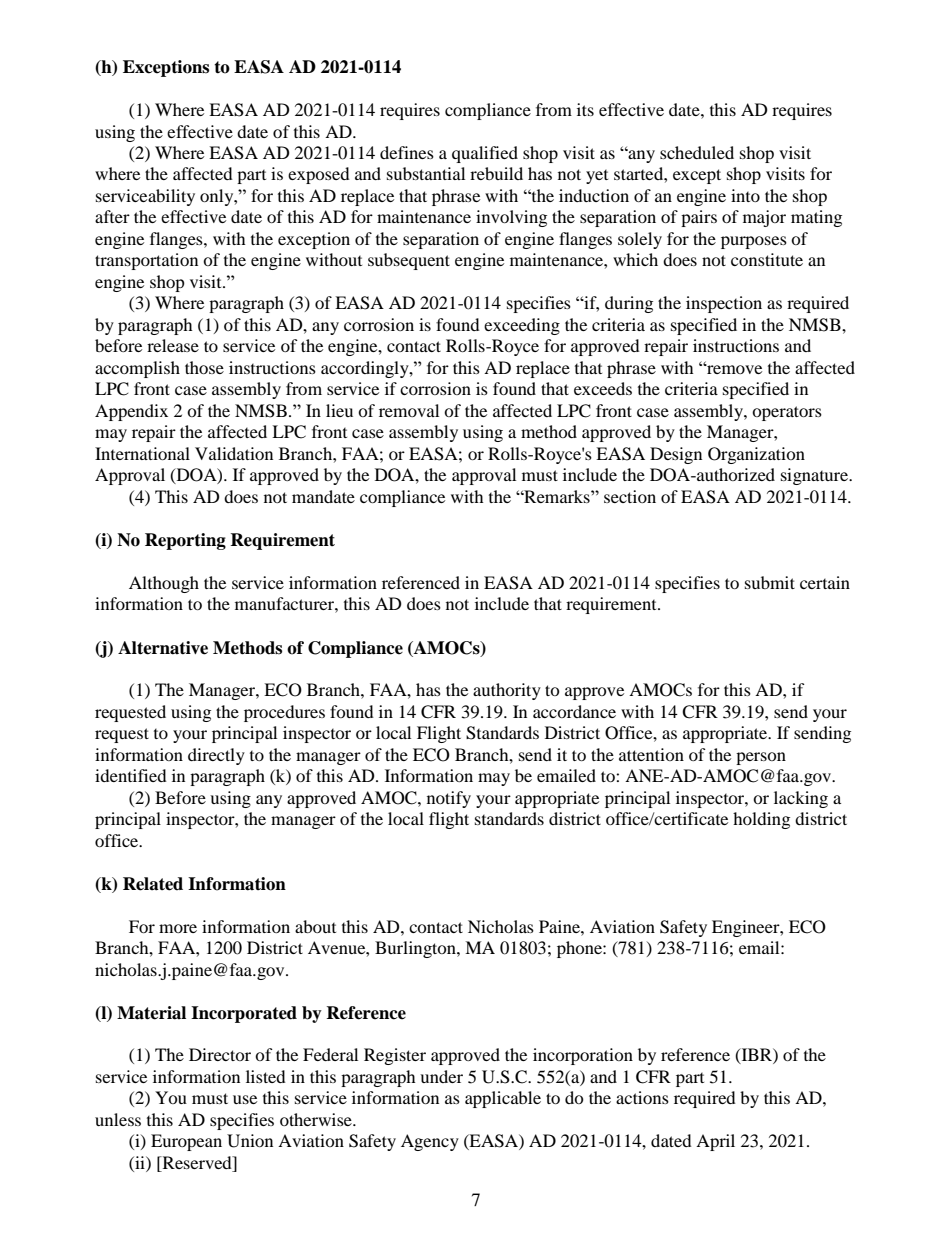 The height and width of the screenshot is (1233, 952). Describe the element at coordinates (770, 582) in the screenshot. I see `submit` at that location.
